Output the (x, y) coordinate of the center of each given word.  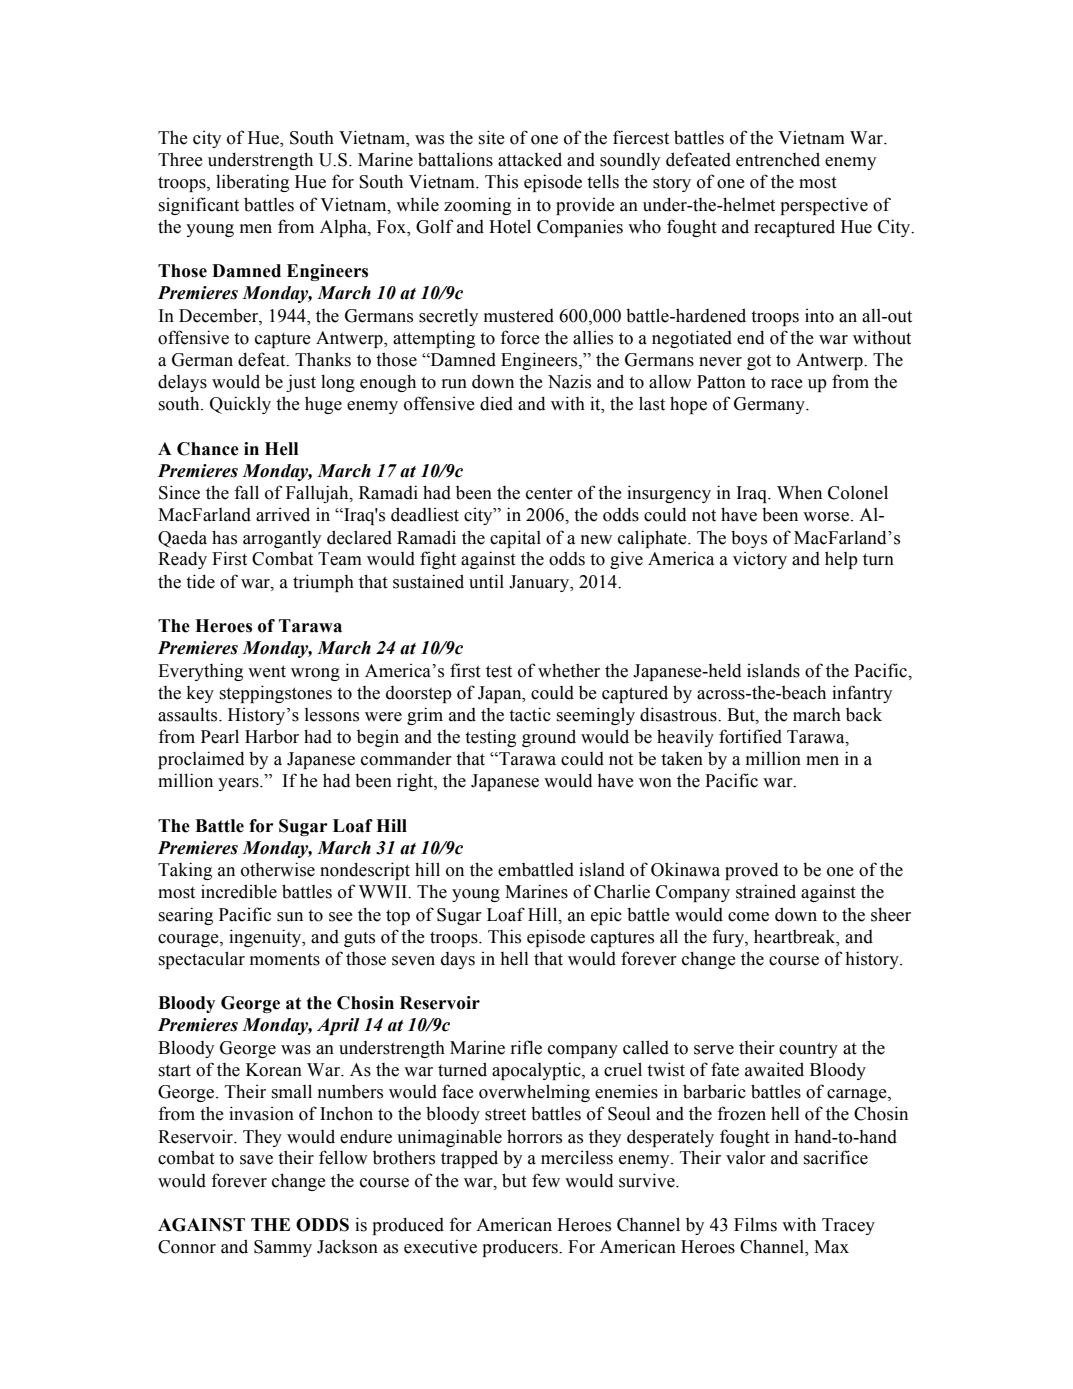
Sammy (283, 1248)
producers (521, 1248)
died (496, 403)
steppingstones (276, 694)
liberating (252, 183)
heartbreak (796, 936)
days (458, 960)
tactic (530, 714)
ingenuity (266, 938)
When (799, 492)
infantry (862, 694)
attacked (530, 159)
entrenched (778, 159)
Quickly (240, 405)
